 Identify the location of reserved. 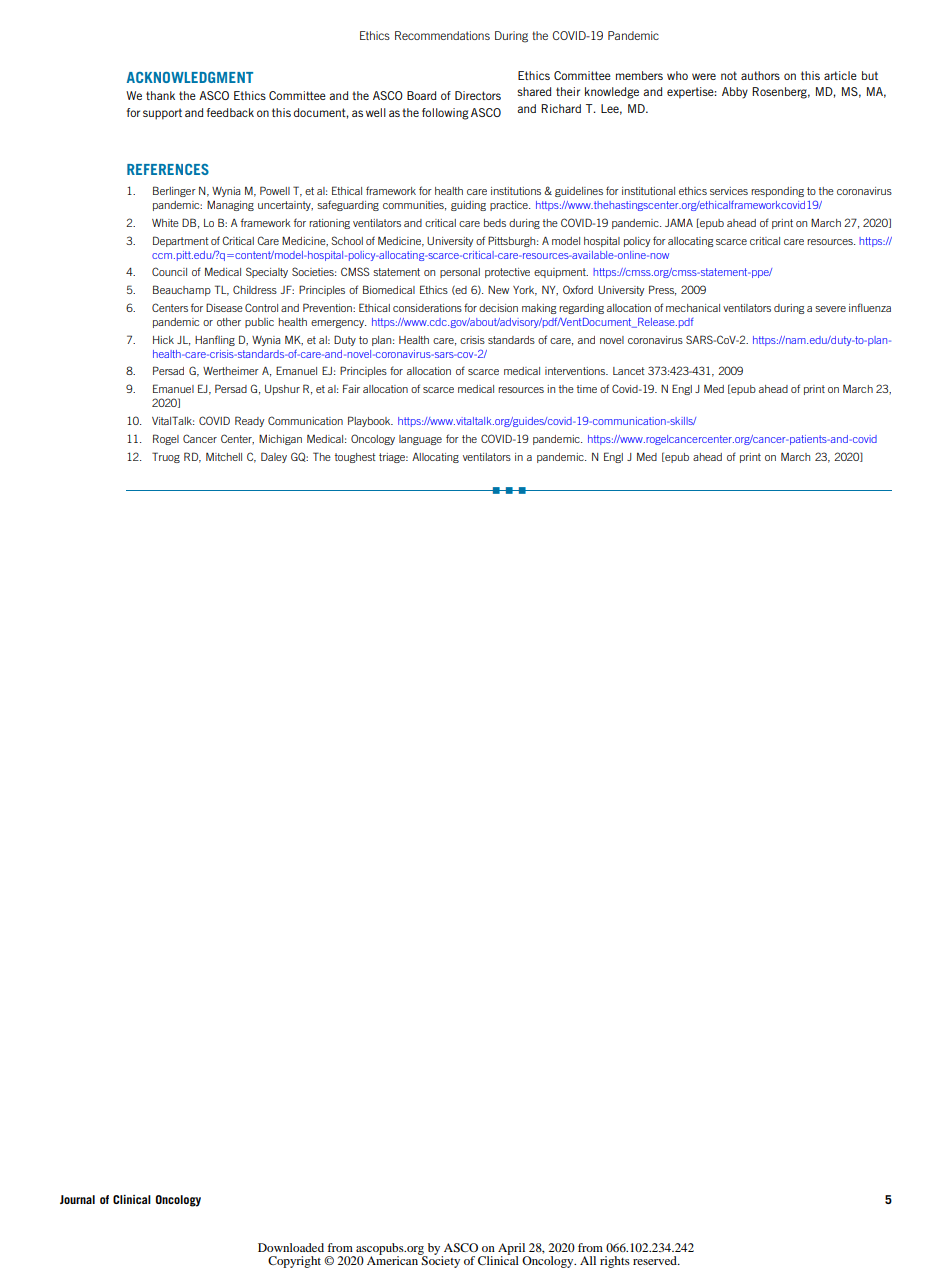
(656, 1260).
